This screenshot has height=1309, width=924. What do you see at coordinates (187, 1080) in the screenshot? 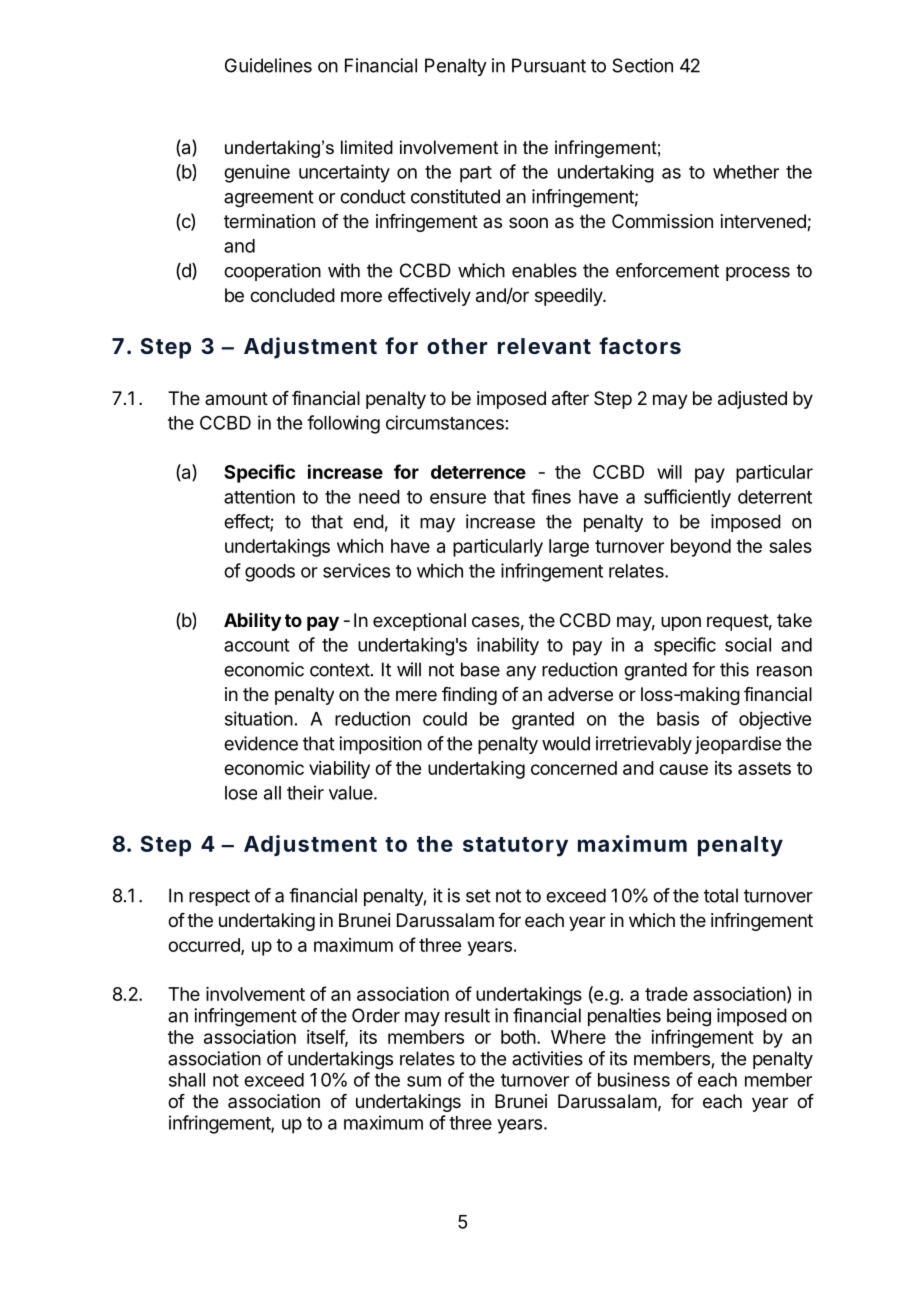
I see `shall` at bounding box center [187, 1080].
